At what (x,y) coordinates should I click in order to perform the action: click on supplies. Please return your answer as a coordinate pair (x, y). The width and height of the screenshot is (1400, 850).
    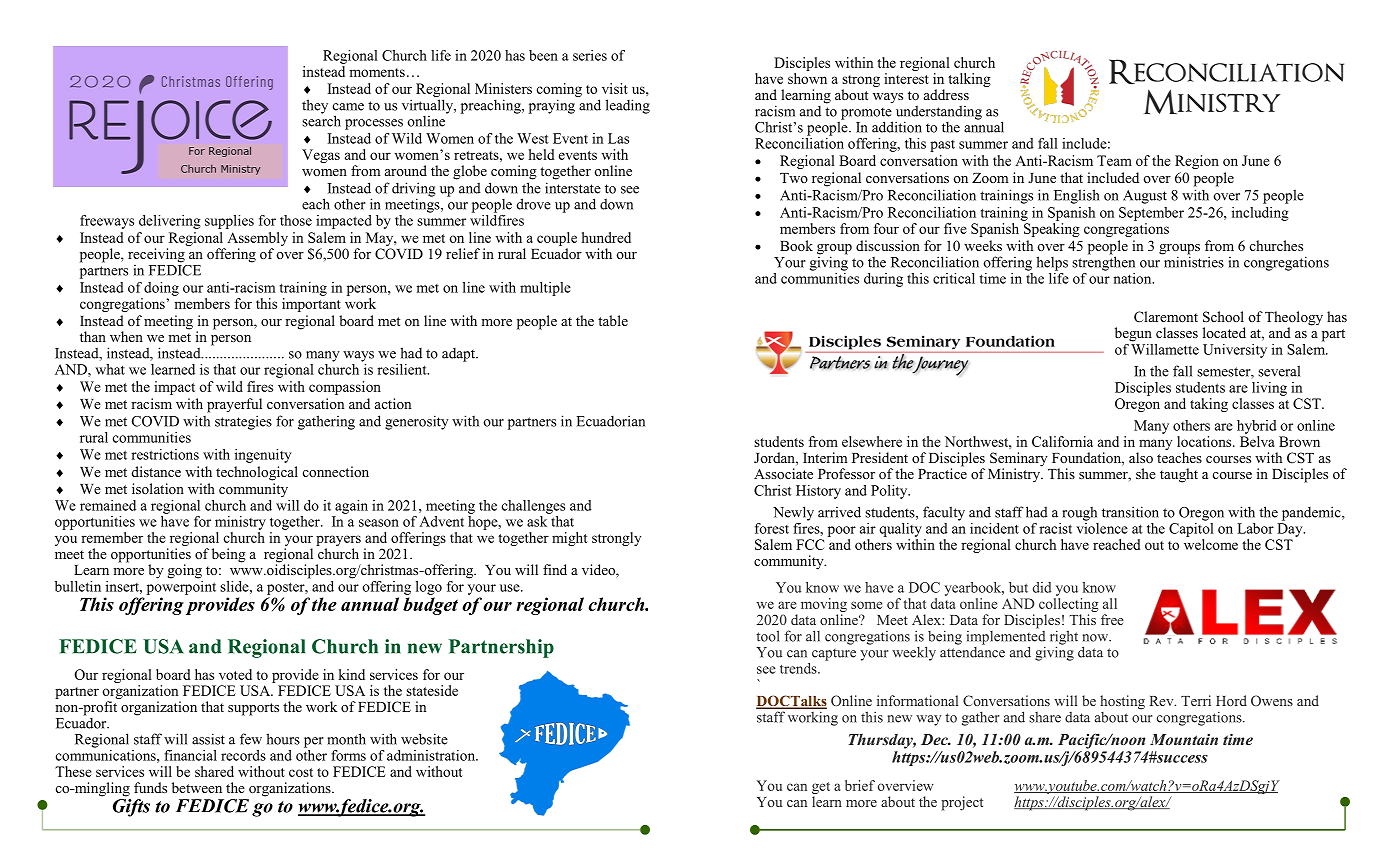
    Looking at the image, I should click on (229, 222).
